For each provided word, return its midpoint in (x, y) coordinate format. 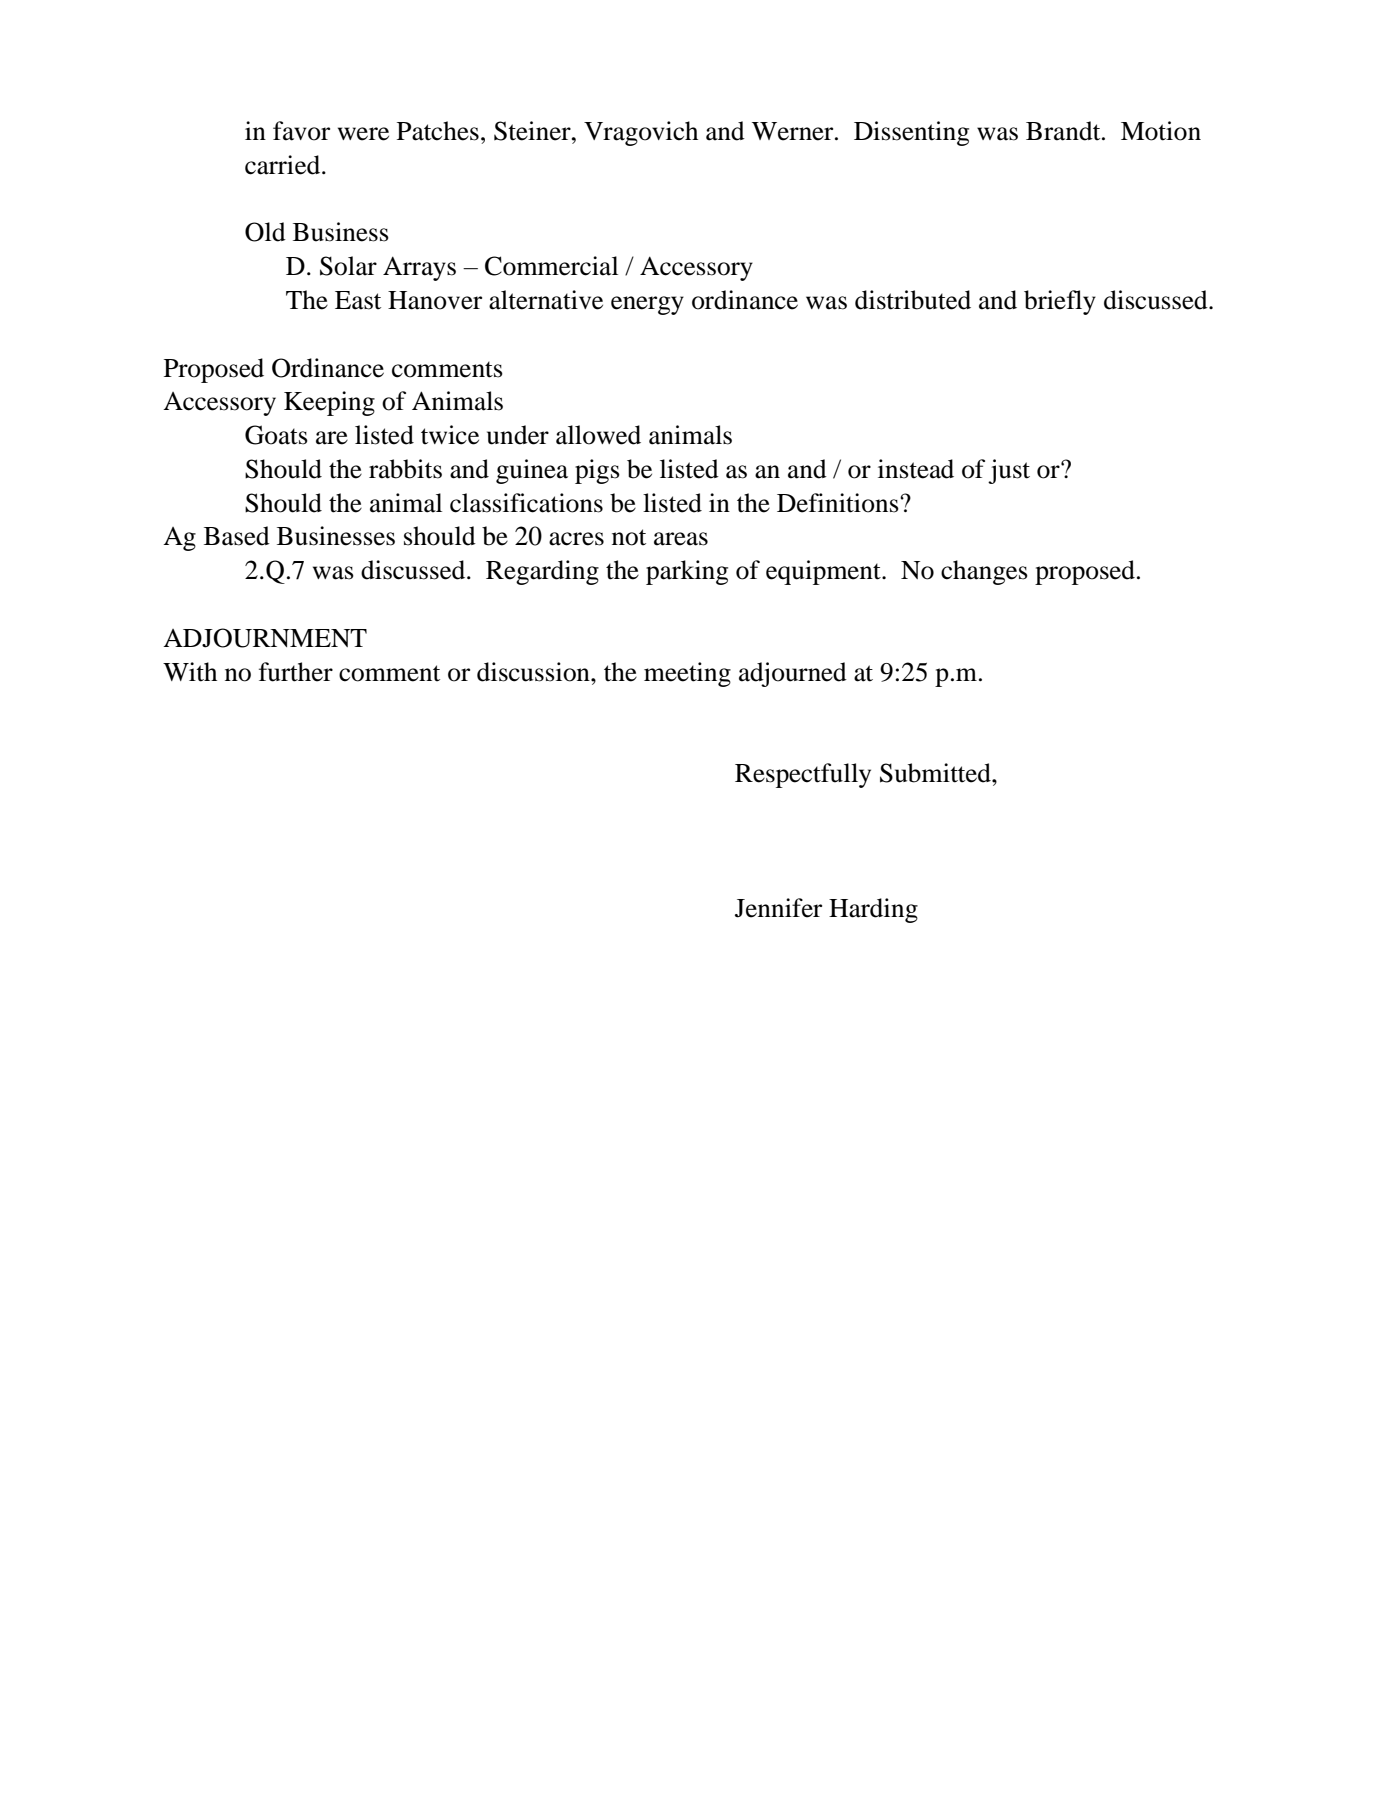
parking (687, 572)
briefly (1060, 302)
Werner (794, 131)
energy (647, 305)
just (1009, 471)
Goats (276, 435)
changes (984, 572)
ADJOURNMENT (265, 638)
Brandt (1064, 131)
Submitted (936, 773)
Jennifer (778, 908)
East (358, 300)
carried (284, 165)
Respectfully (803, 775)
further (296, 672)
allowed (598, 435)
